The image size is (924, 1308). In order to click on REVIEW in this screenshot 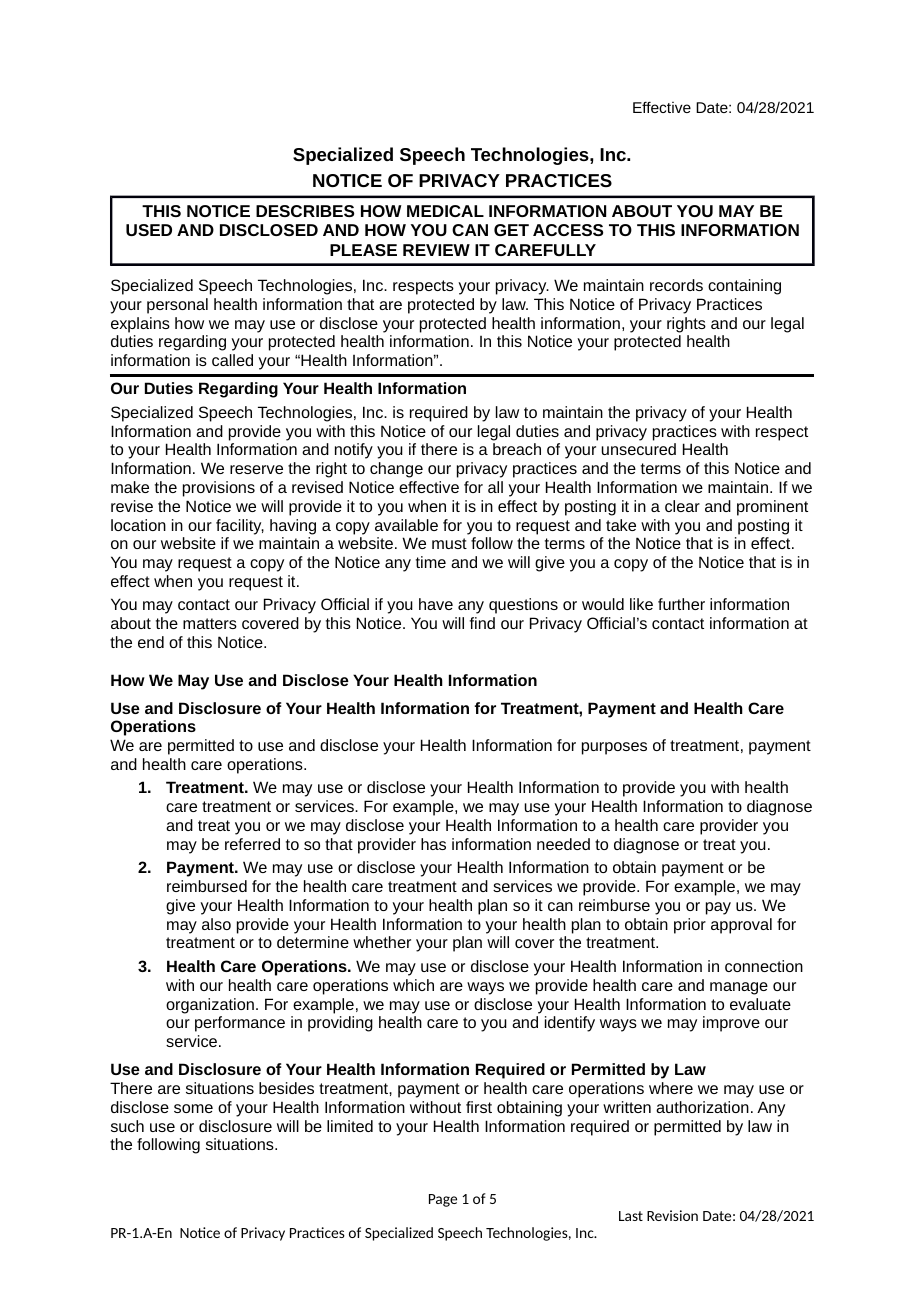, I will do `click(436, 250)`.
